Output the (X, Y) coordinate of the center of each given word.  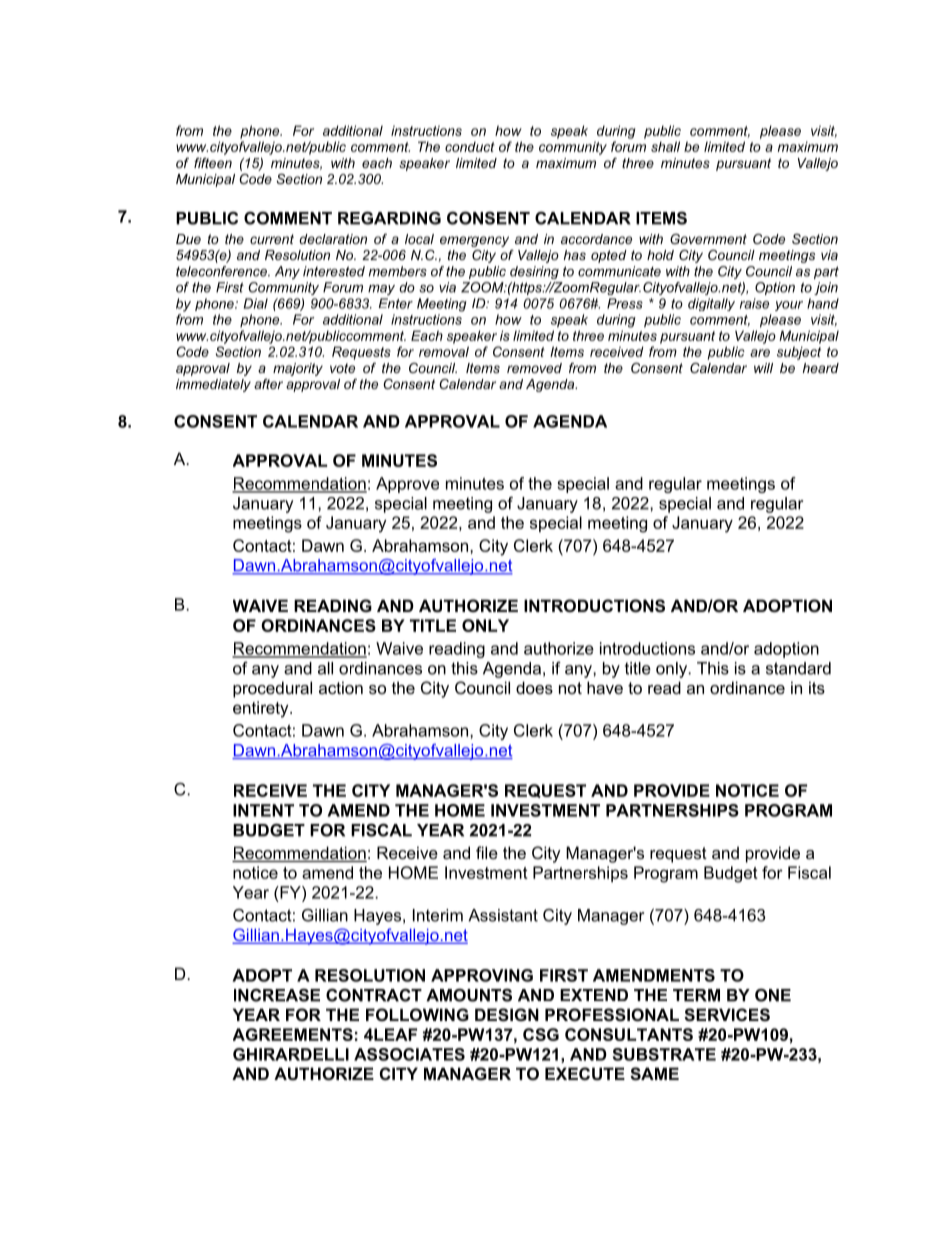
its (817, 687)
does (534, 687)
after (268, 384)
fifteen (213, 163)
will (763, 368)
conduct (470, 147)
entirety (262, 709)
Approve (407, 485)
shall (665, 146)
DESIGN (507, 1015)
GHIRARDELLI (291, 1054)
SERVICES (727, 1015)
